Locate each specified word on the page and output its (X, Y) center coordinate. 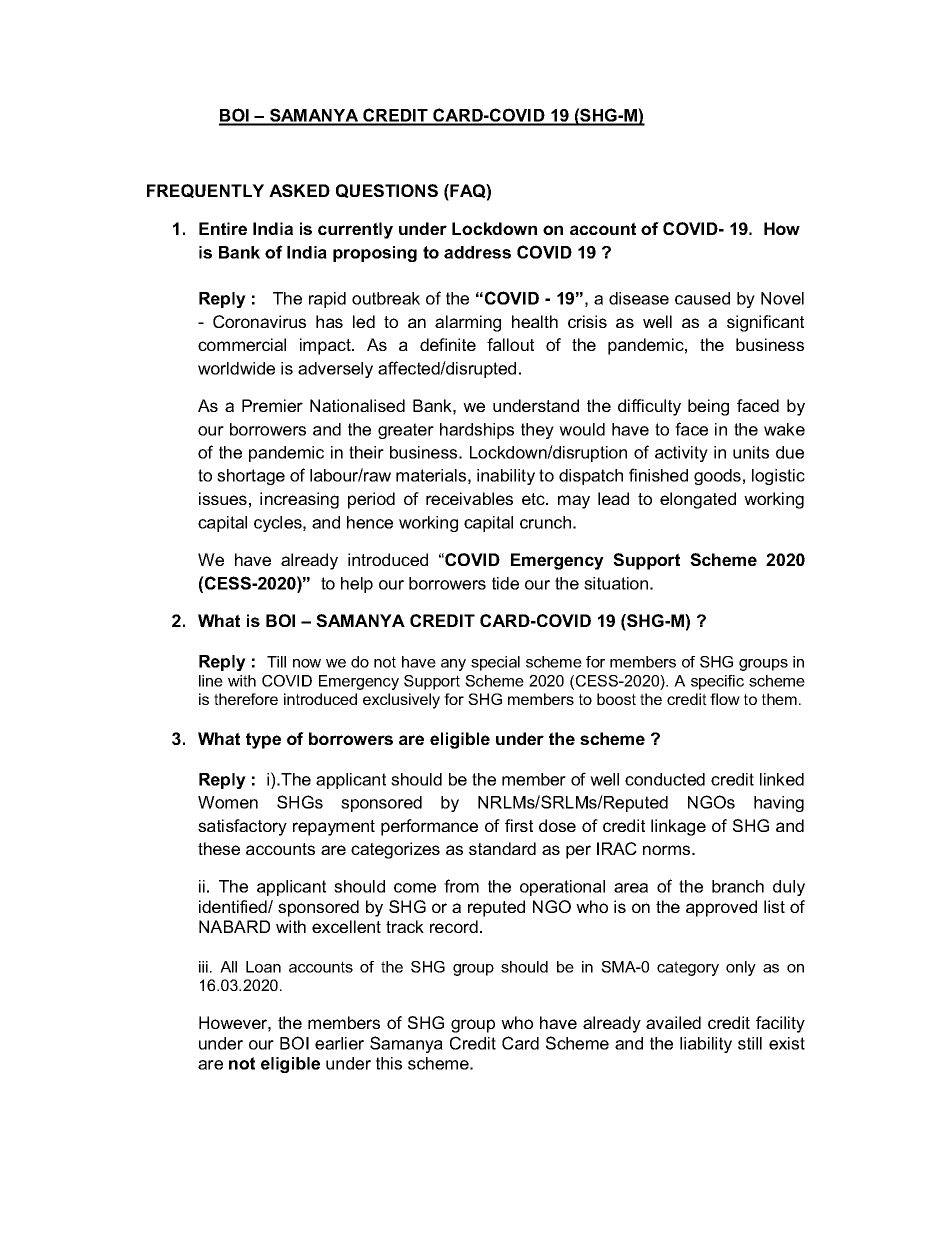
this (389, 1063)
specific (717, 682)
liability (706, 1045)
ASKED (299, 190)
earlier (339, 1043)
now (307, 663)
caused (702, 298)
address (477, 252)
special (495, 663)
